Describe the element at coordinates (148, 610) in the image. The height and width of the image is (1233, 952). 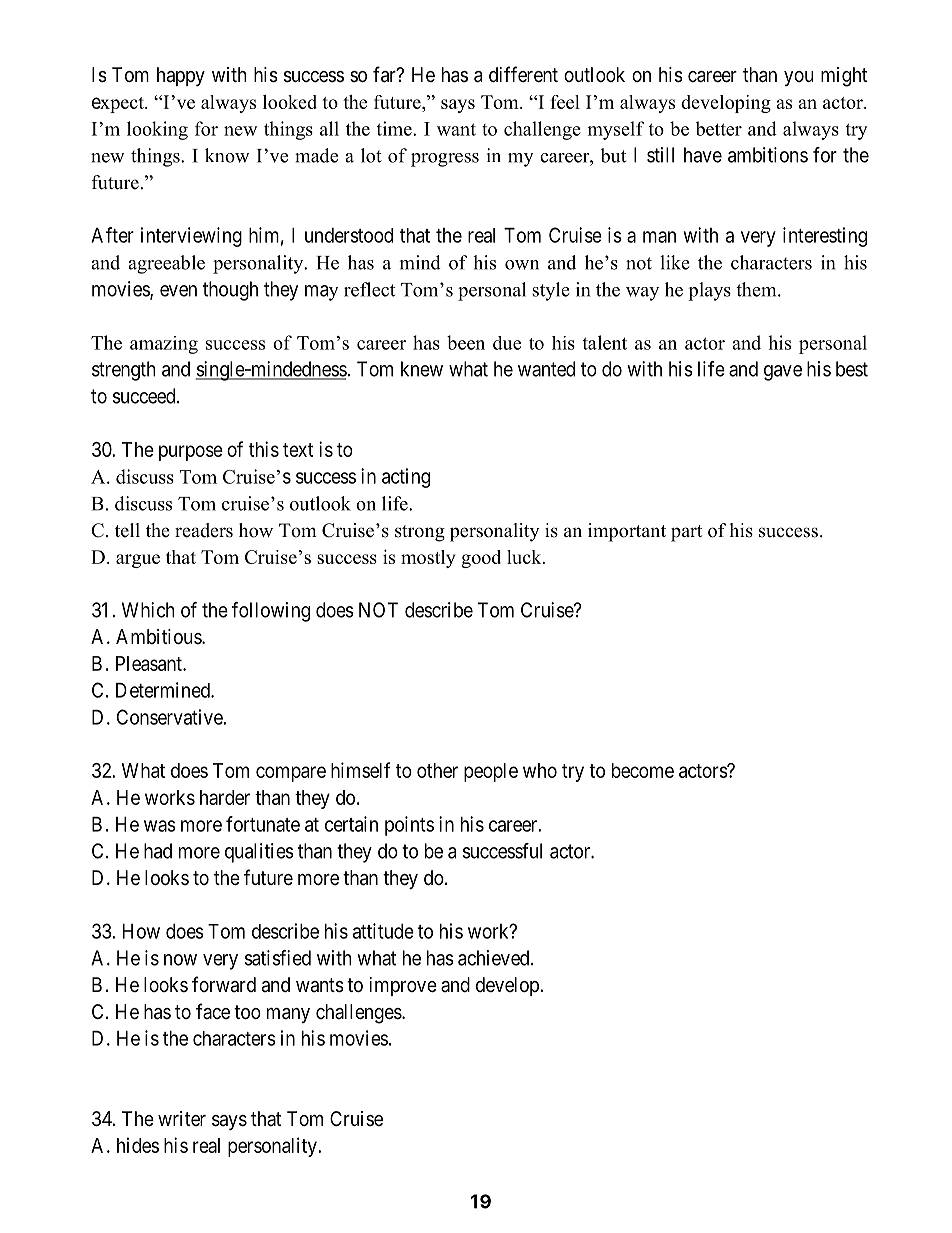
I see `Which` at that location.
